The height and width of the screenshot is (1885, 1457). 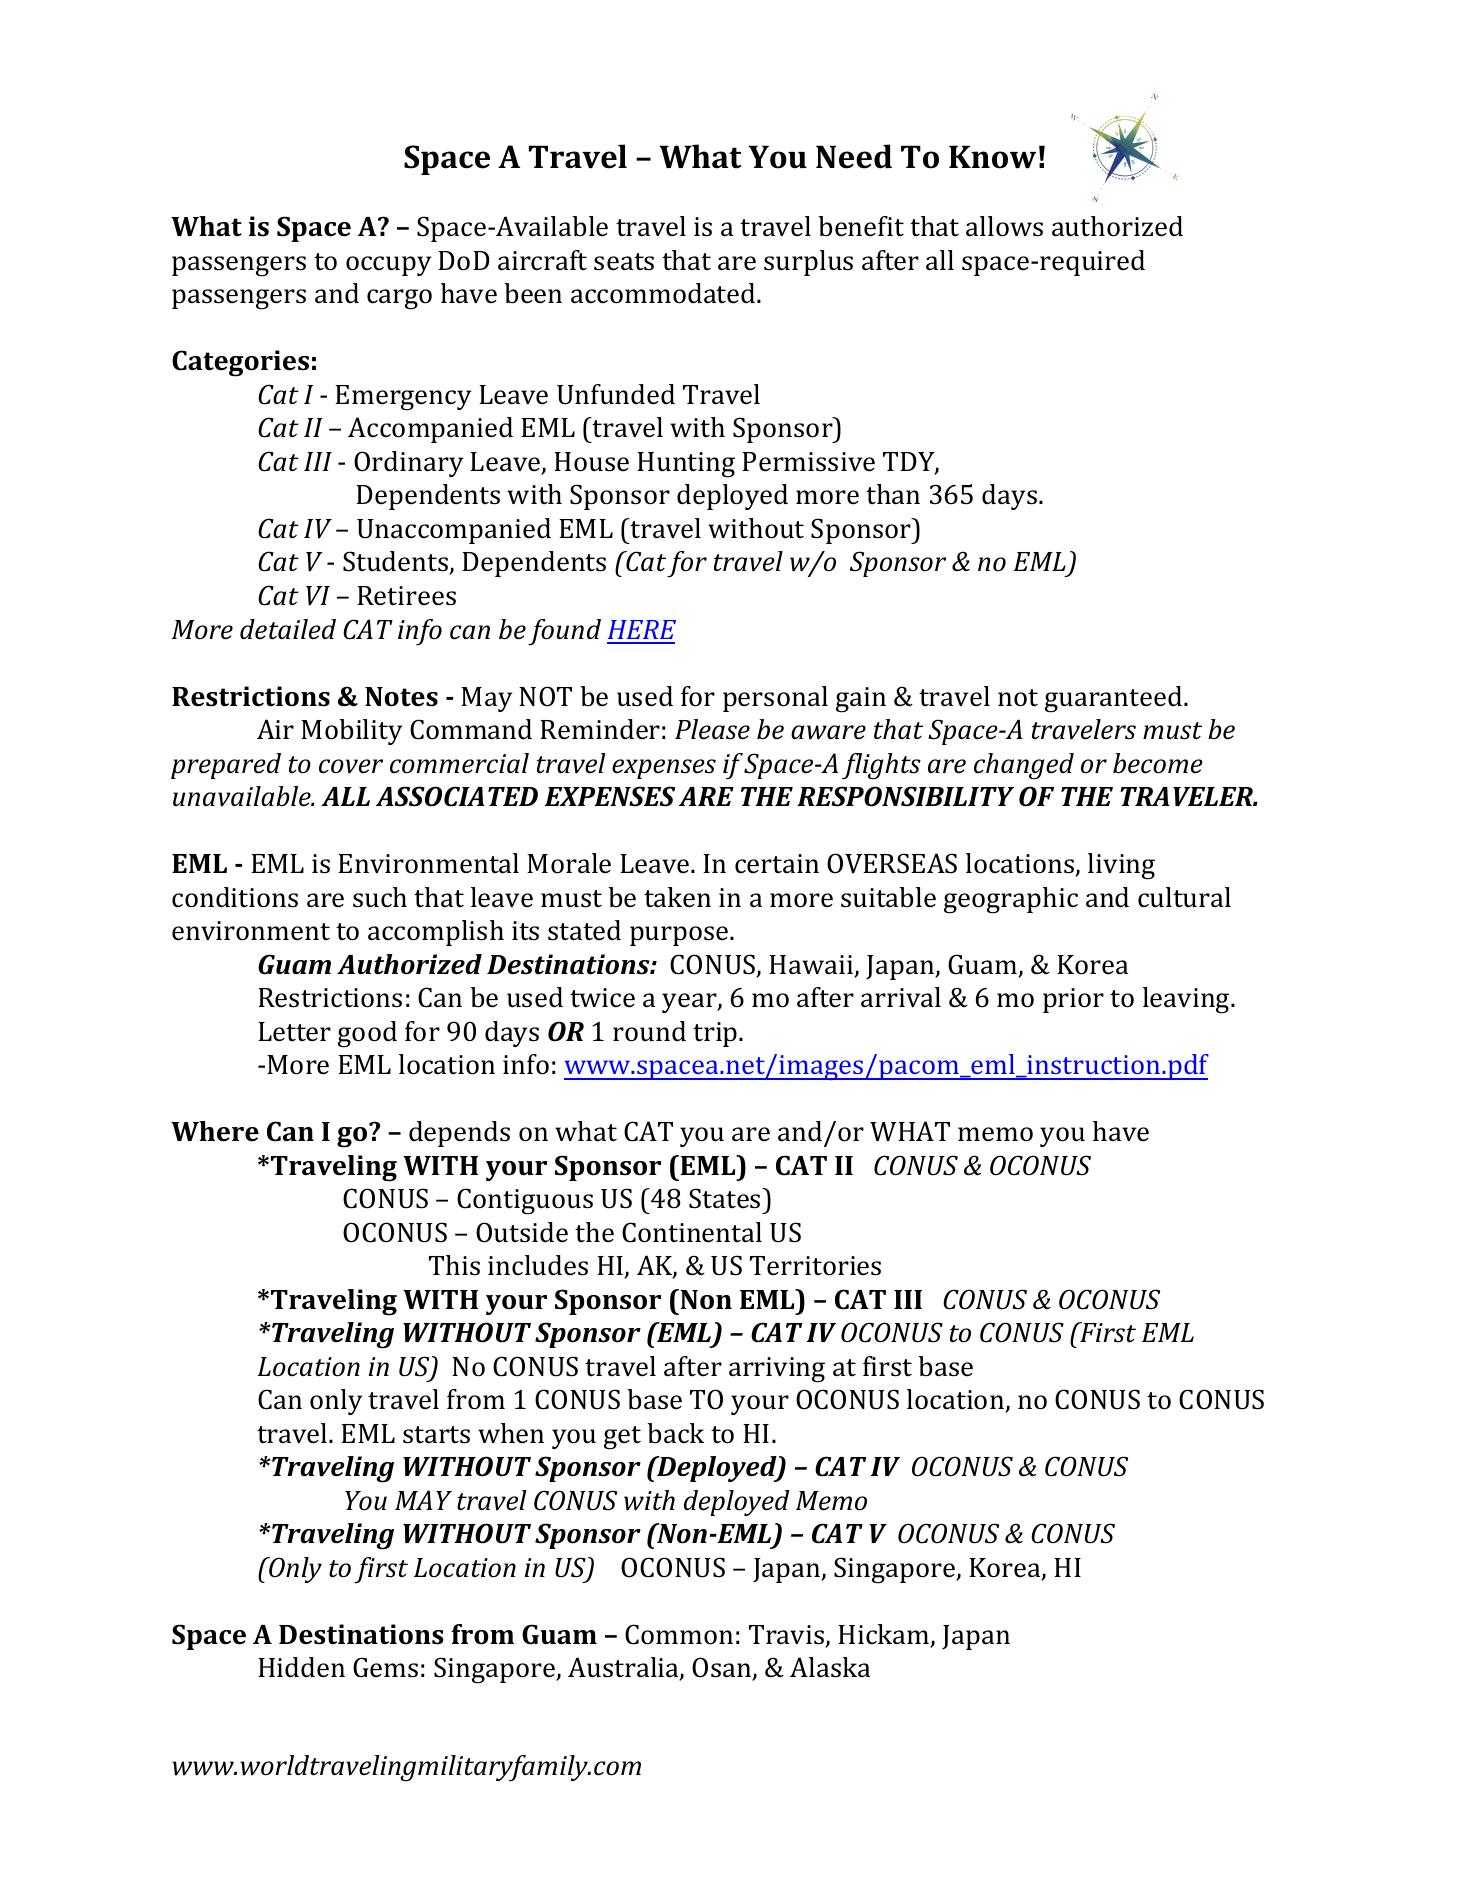 I want to click on Hidden, so click(x=301, y=1667).
